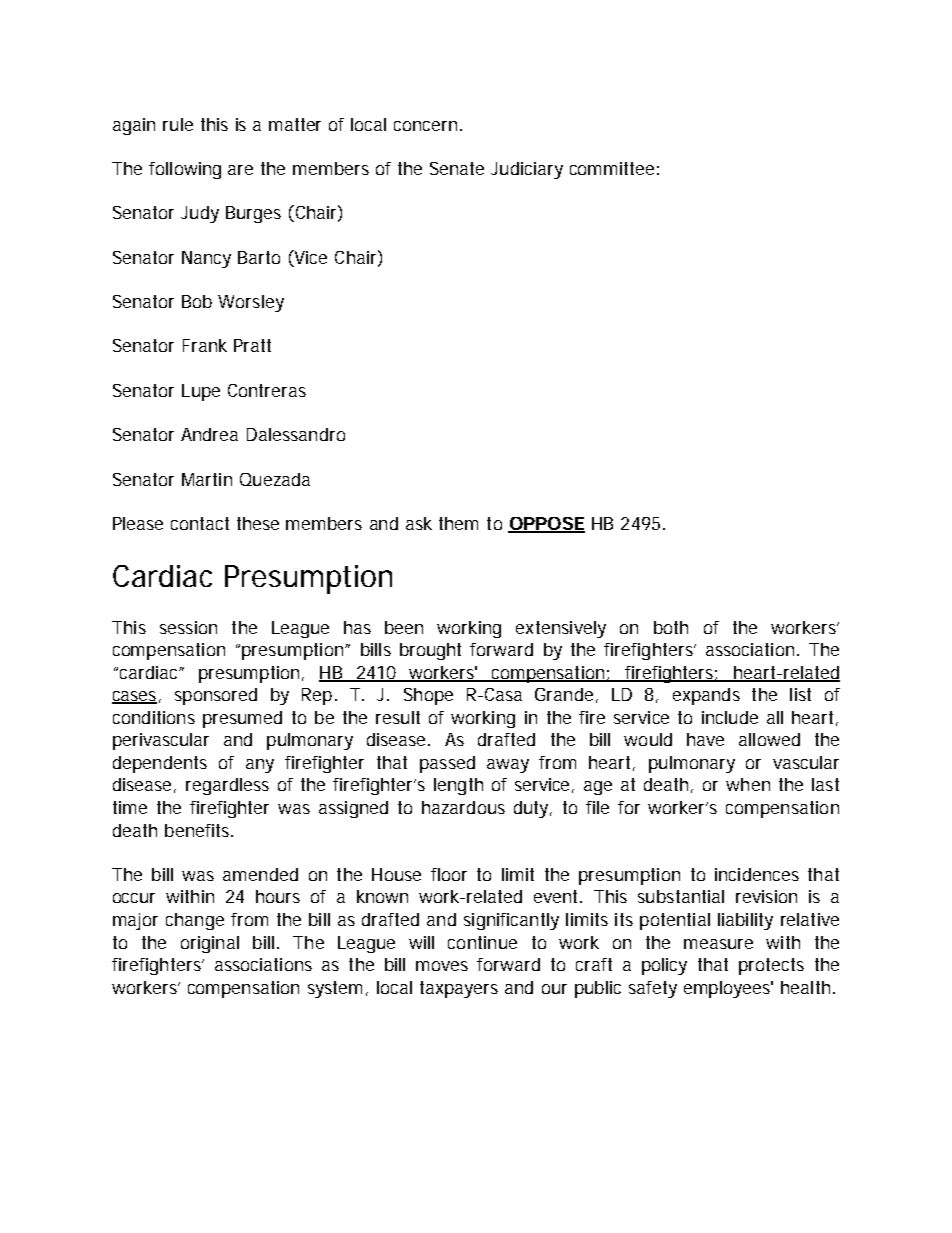 The height and width of the page is (1233, 952). Describe the element at coordinates (706, 696) in the page. I see `expands` at that location.
